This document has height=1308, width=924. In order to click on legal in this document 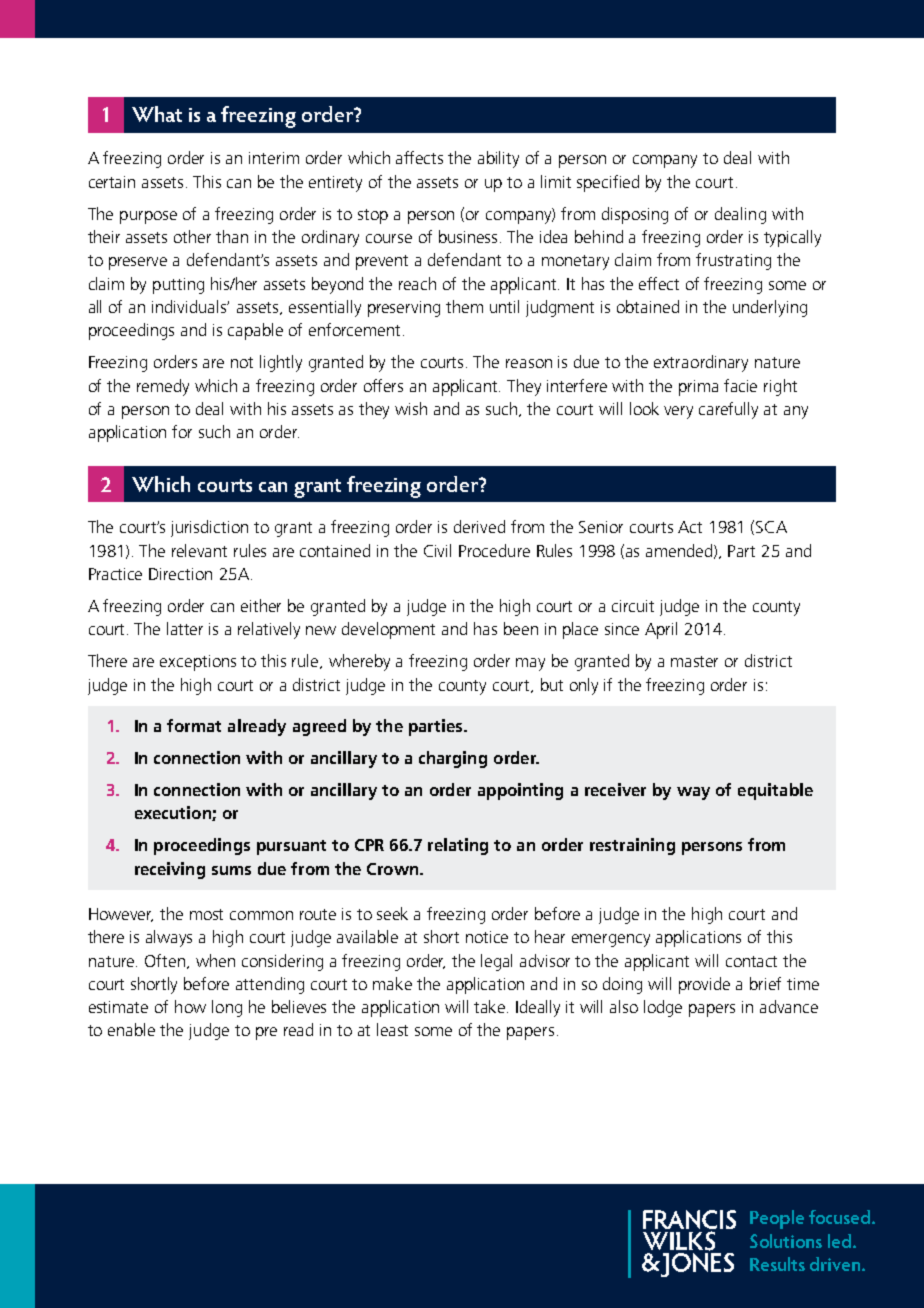, I will do `click(496, 962)`.
